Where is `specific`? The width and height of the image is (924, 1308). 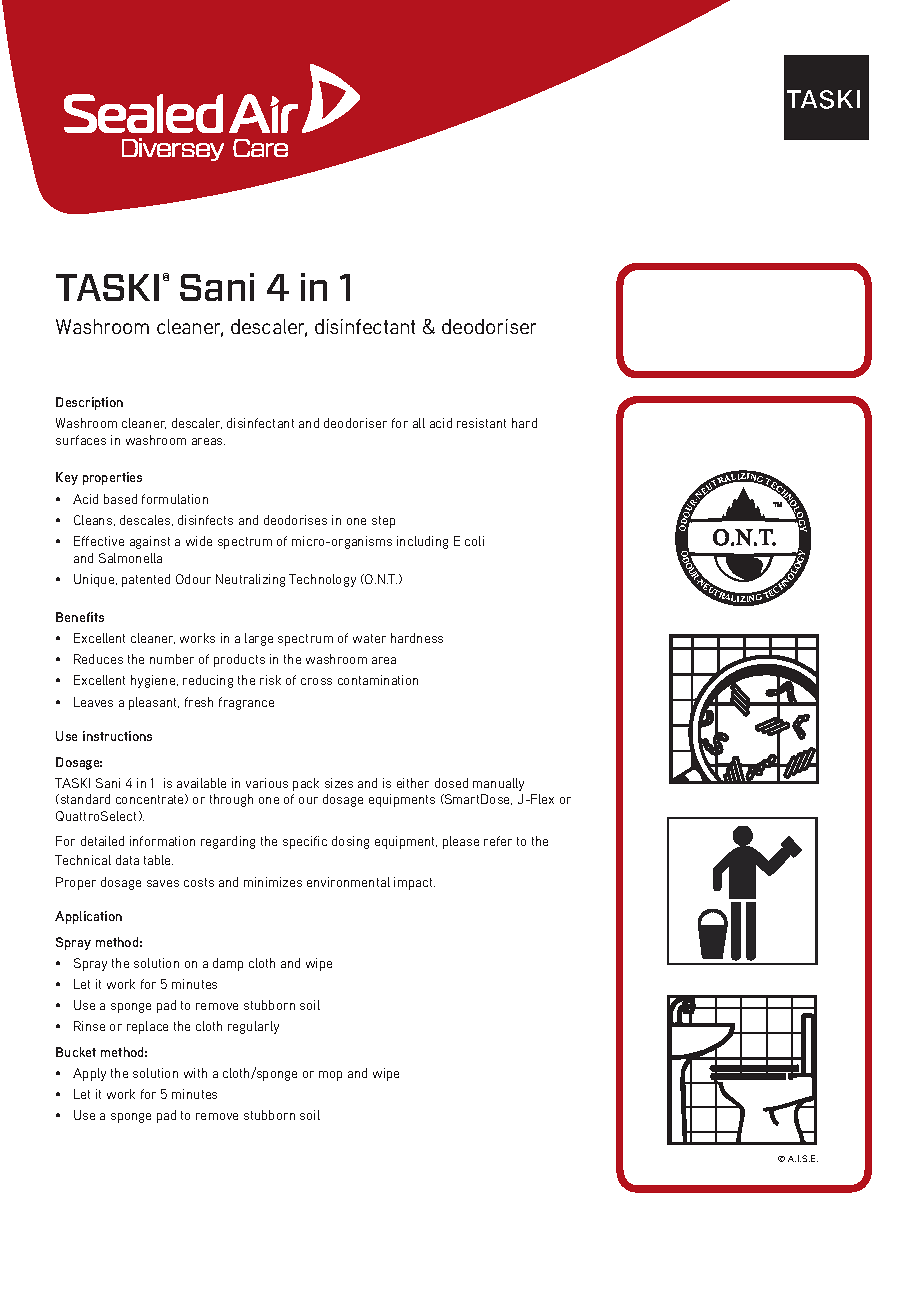 specific is located at coordinates (305, 842).
